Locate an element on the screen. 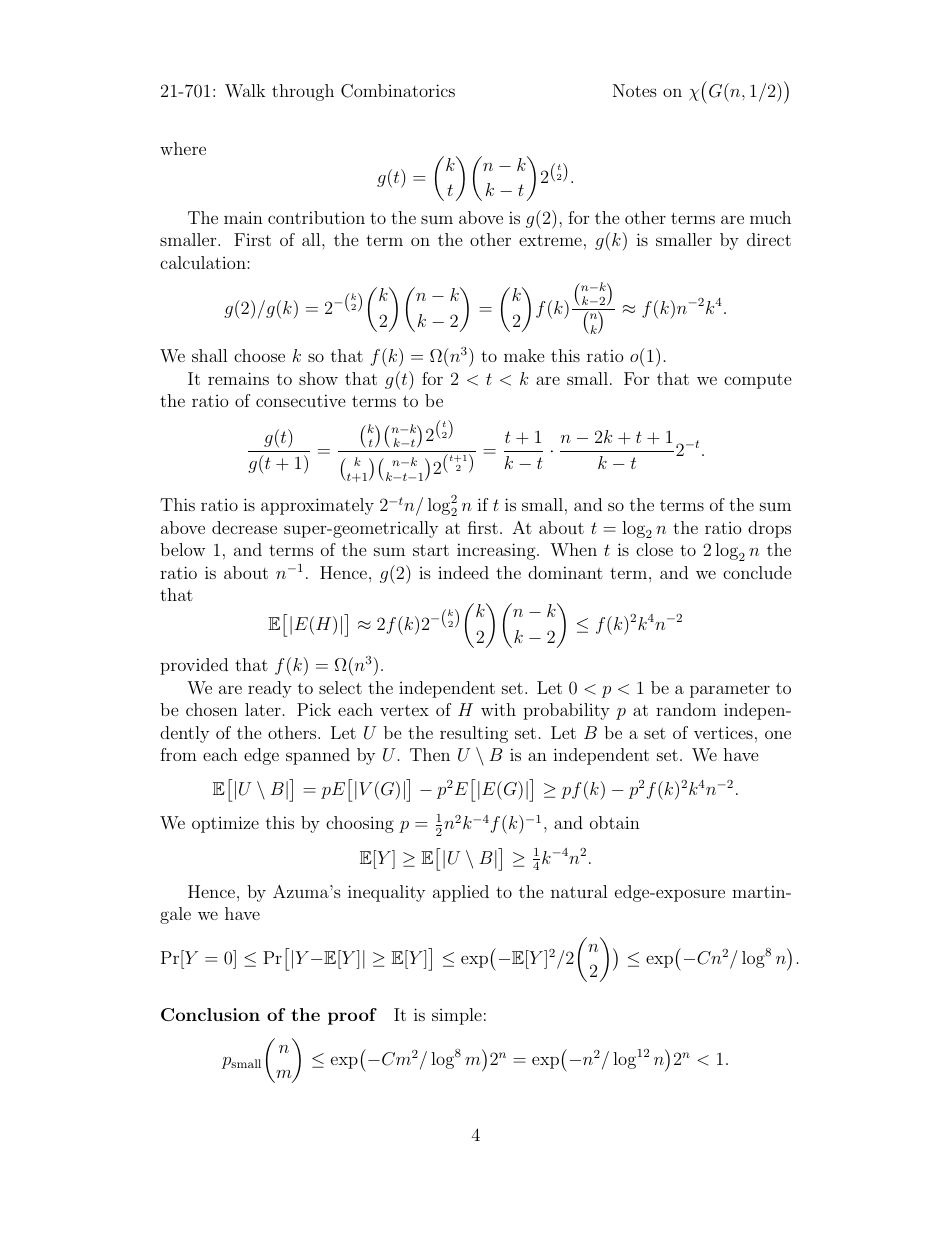 This screenshot has width=952, height=1233. increasing is located at coordinates (497, 551).
